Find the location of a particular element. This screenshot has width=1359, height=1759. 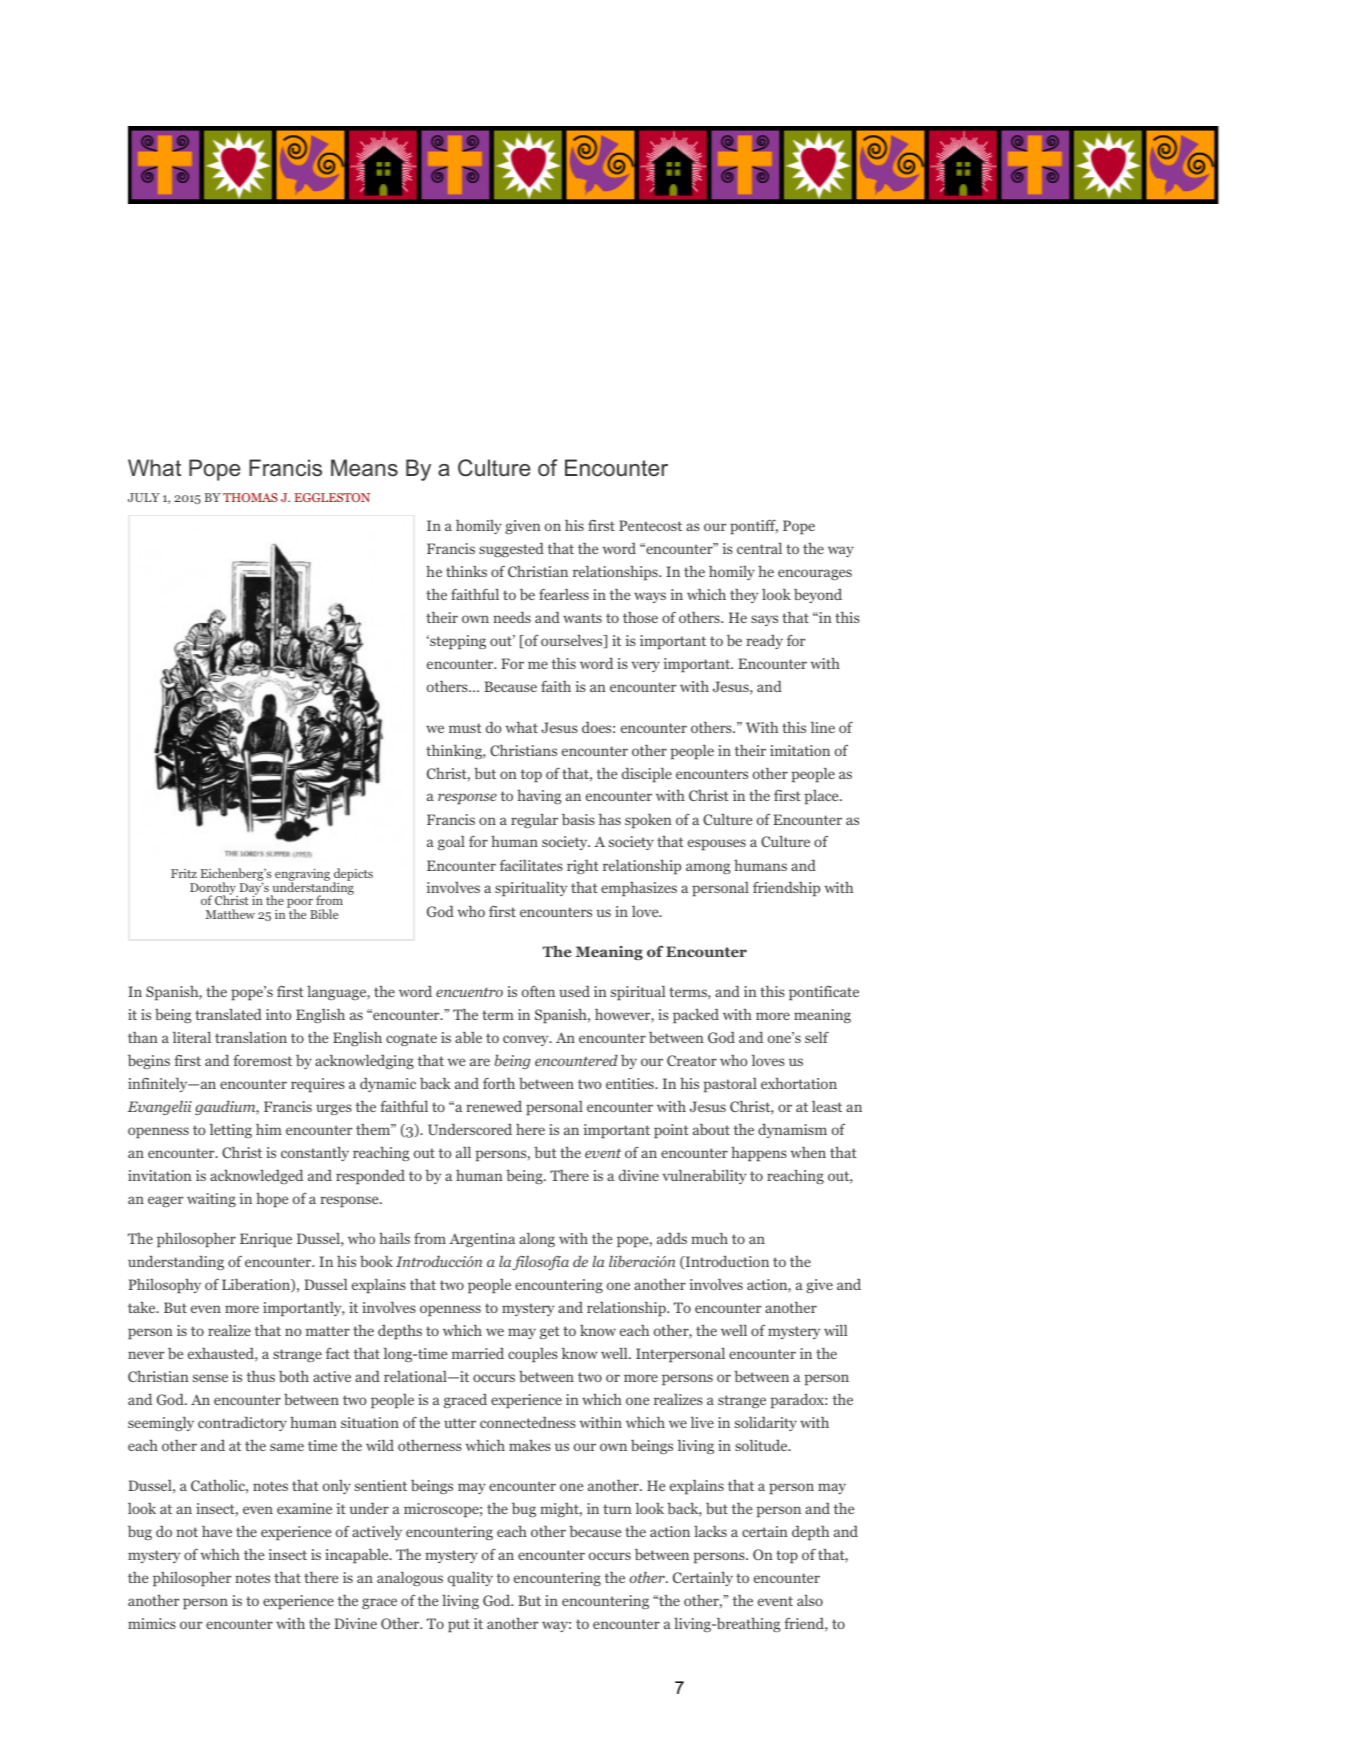

suggested is located at coordinates (511, 550).
